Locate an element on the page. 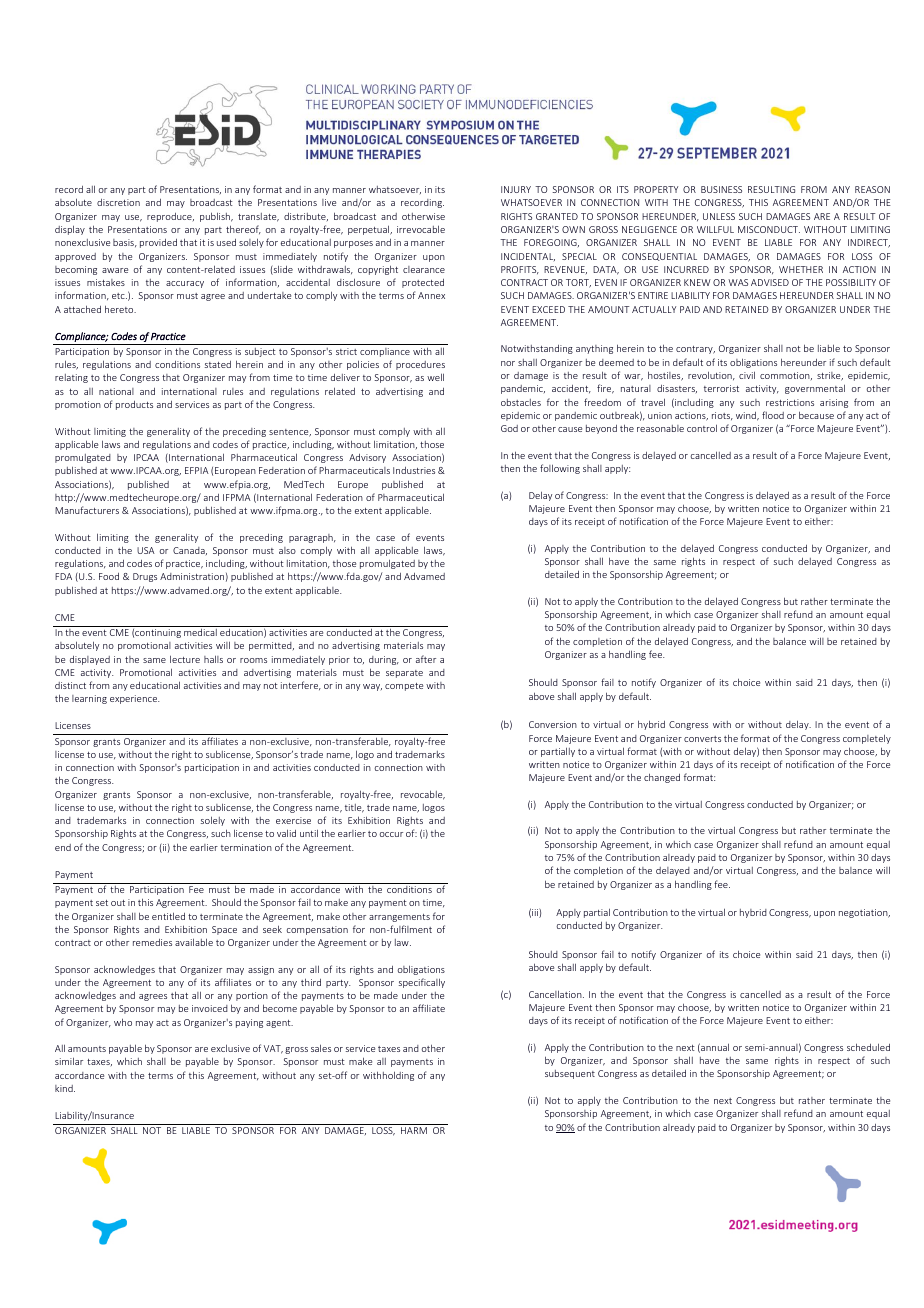  reproduce is located at coordinates (170, 217).
